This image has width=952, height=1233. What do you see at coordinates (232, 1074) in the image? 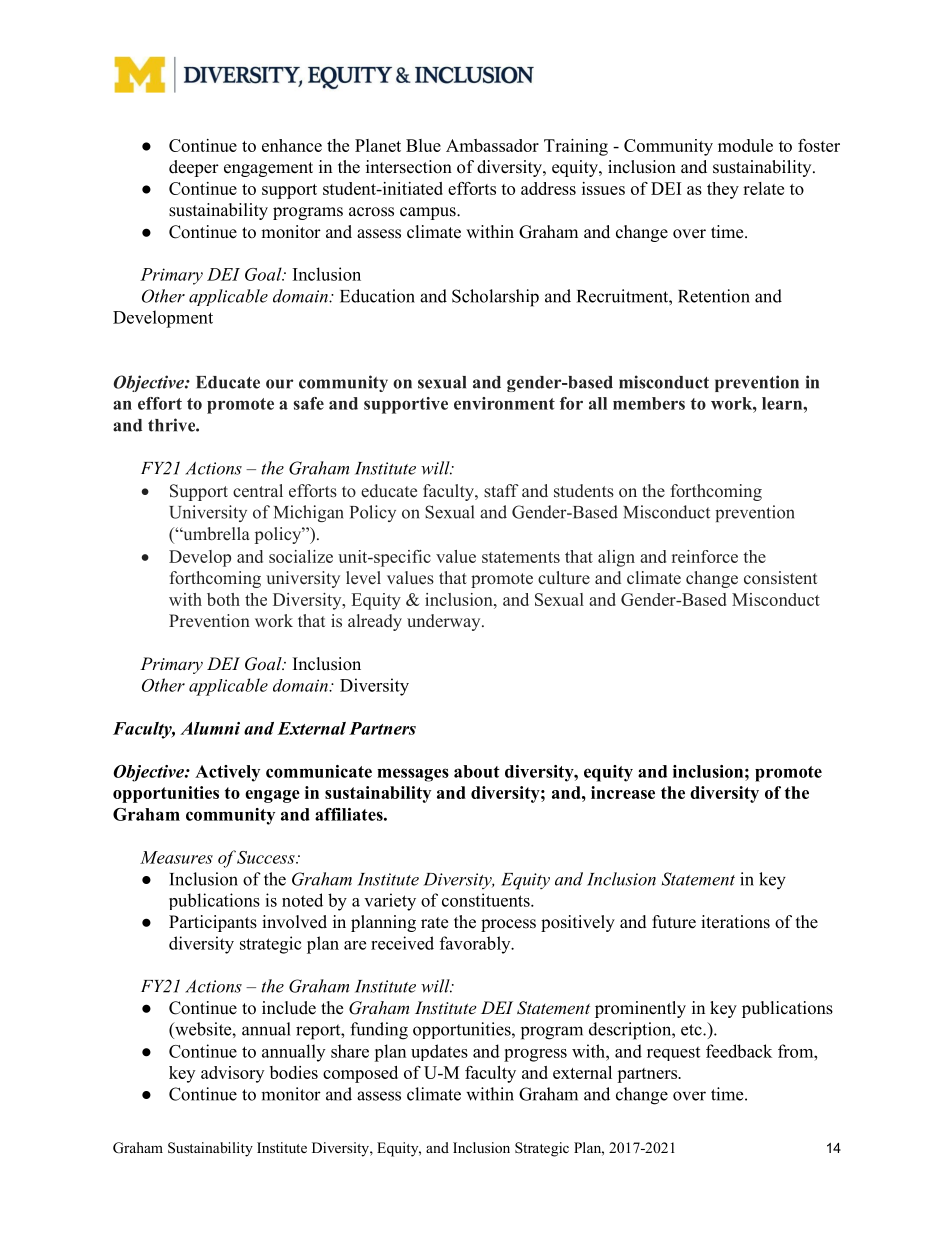
I see `advisory` at bounding box center [232, 1074].
